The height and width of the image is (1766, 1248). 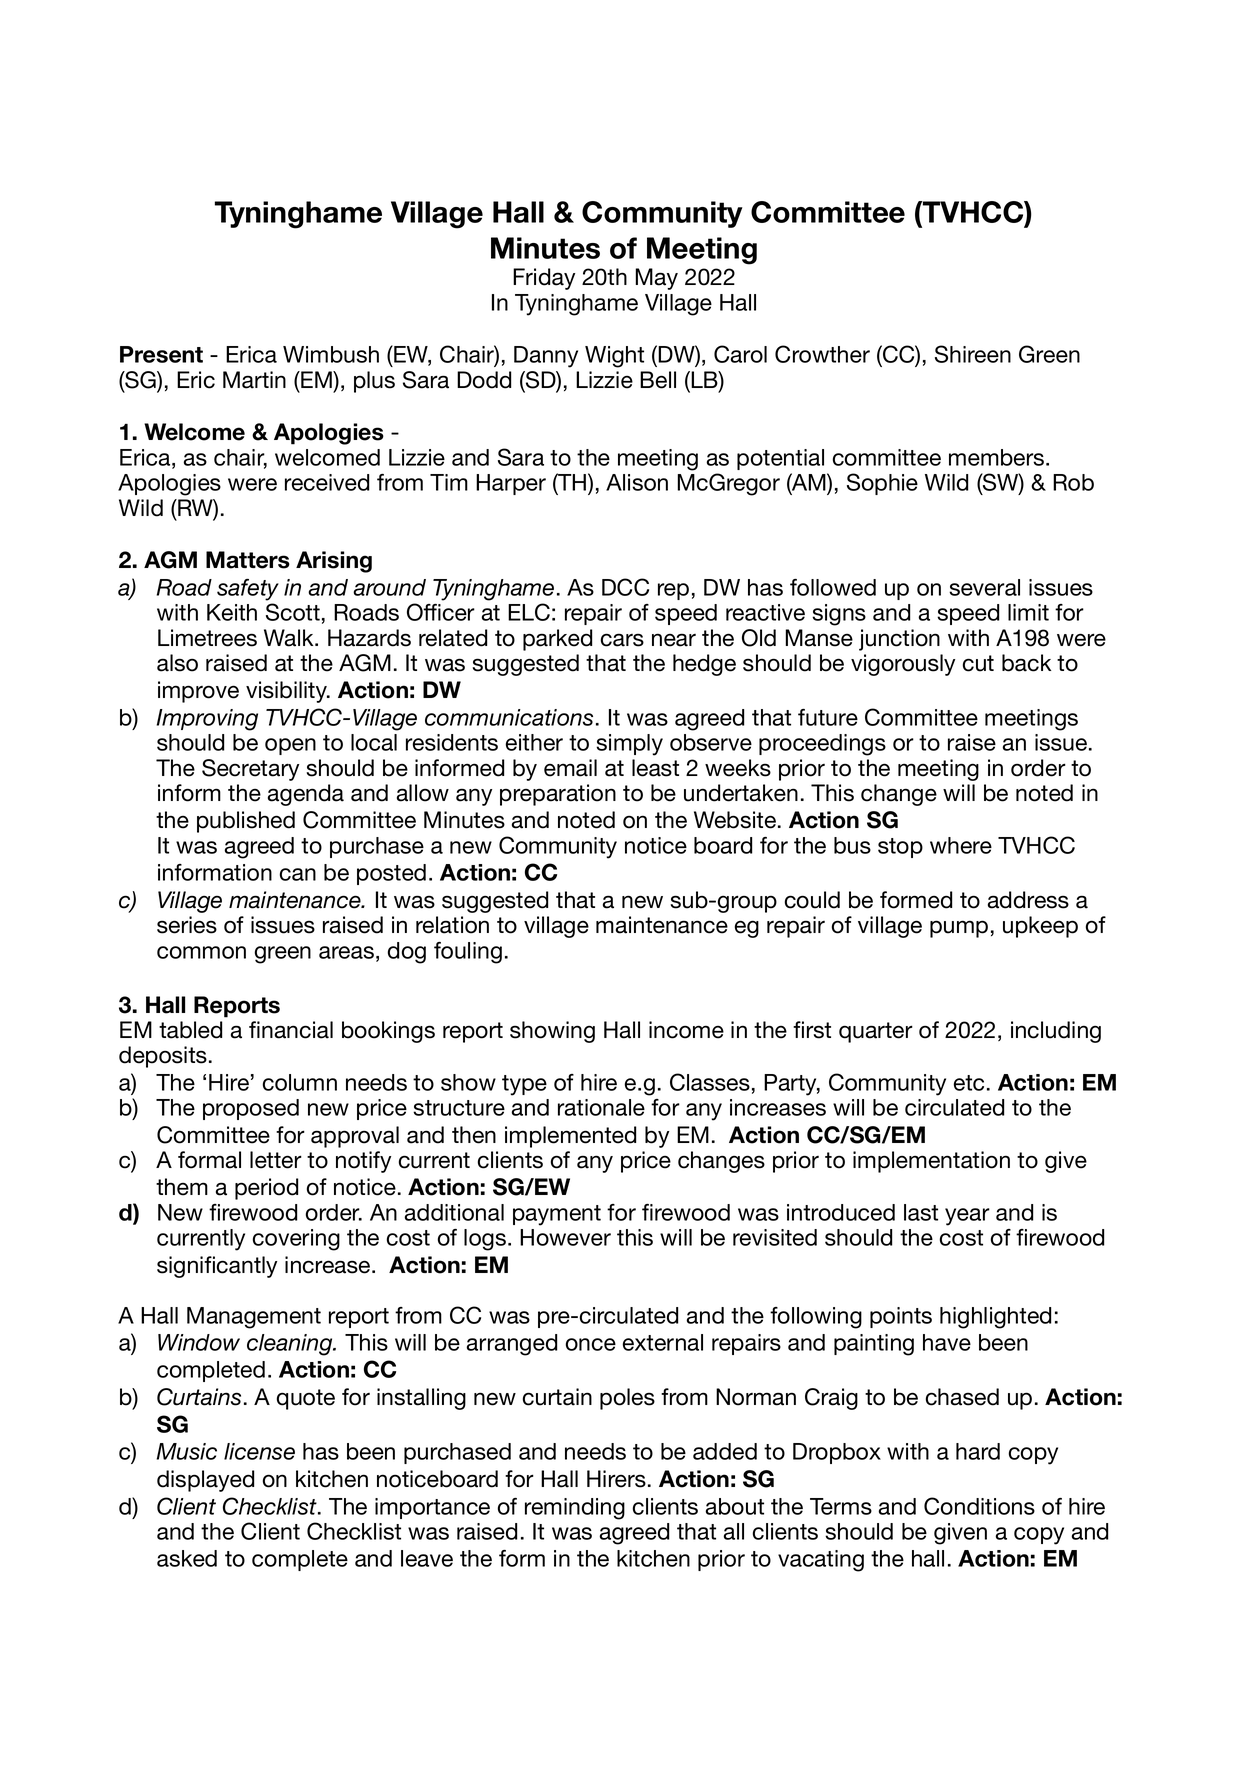 I want to click on displayed, so click(x=205, y=1481).
